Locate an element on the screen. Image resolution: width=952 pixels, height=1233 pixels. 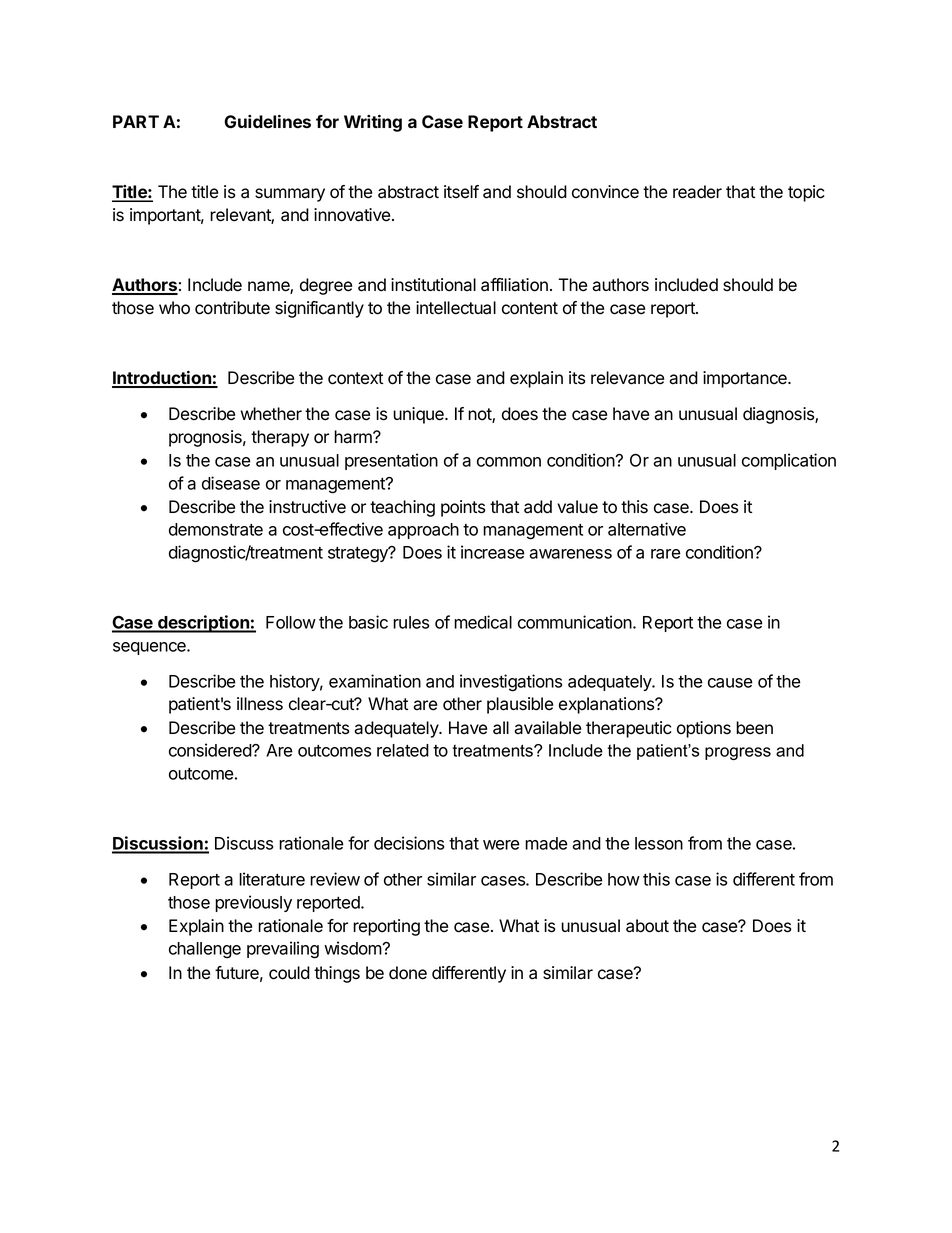
increase is located at coordinates (493, 552).
